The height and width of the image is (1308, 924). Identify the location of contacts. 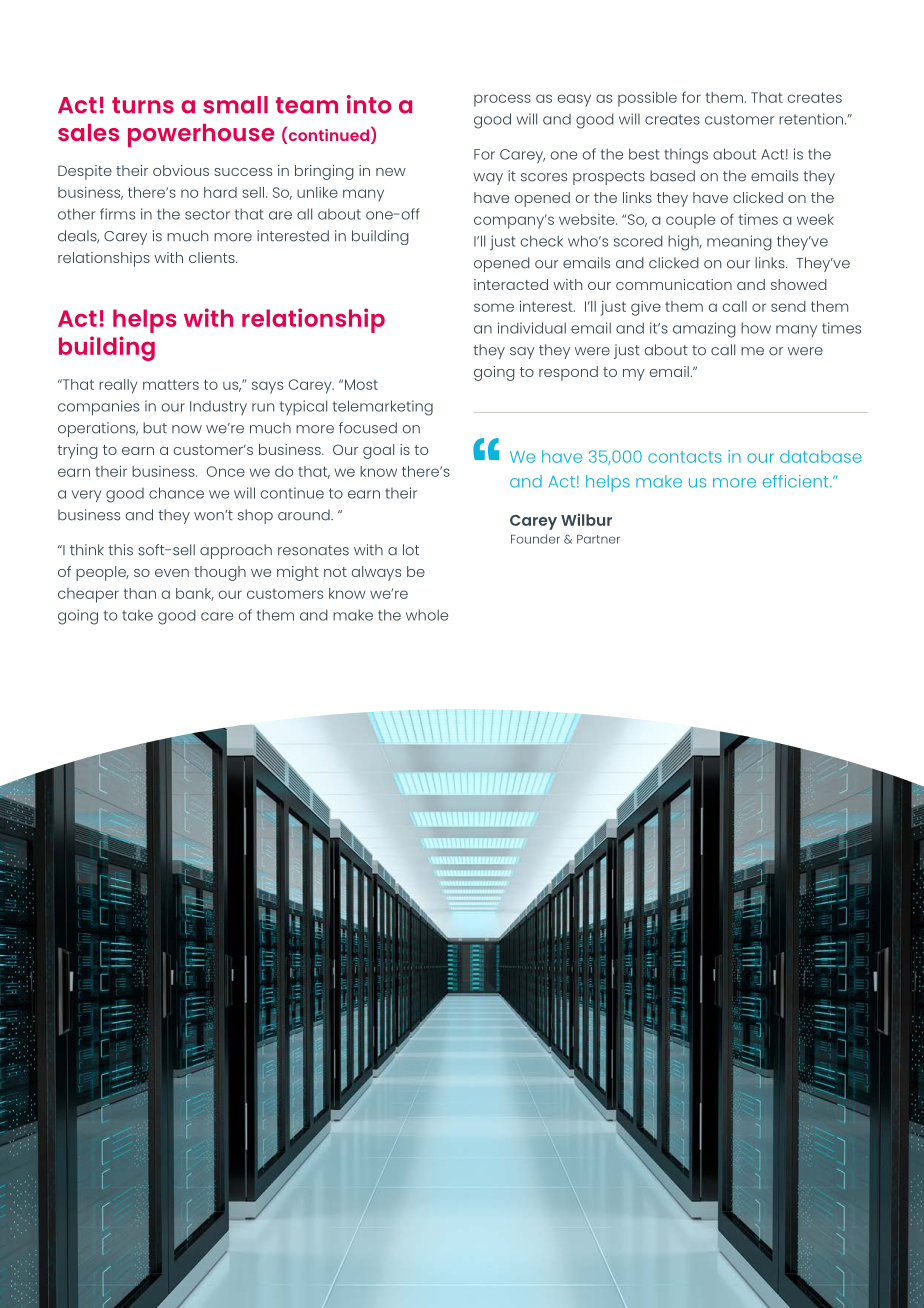
(685, 457).
